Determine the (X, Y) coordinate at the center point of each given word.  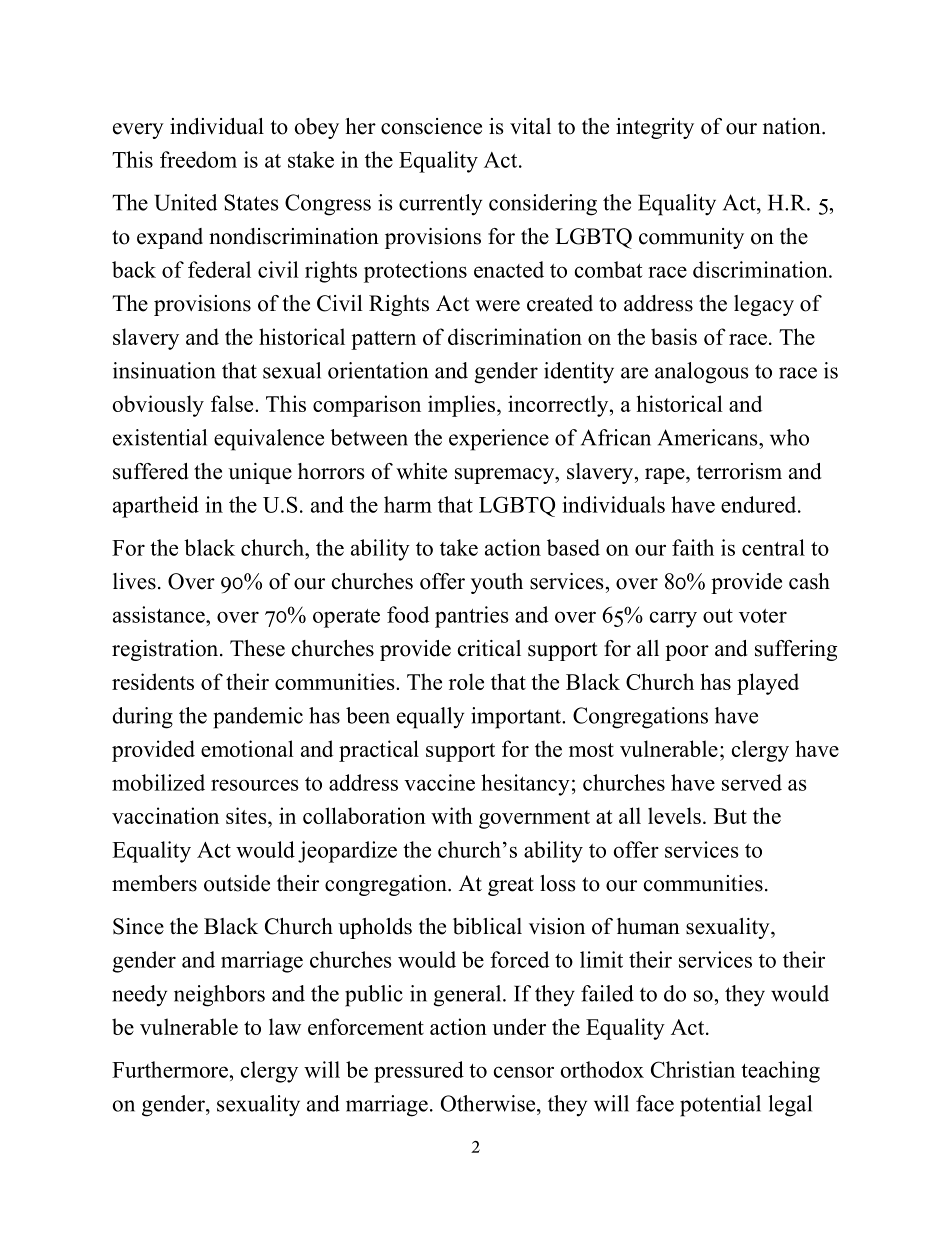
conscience (431, 126)
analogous (702, 373)
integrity (655, 128)
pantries (472, 617)
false (233, 403)
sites (247, 815)
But (730, 816)
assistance (160, 614)
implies (463, 406)
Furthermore (171, 1069)
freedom (198, 159)
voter (763, 616)
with (452, 815)
